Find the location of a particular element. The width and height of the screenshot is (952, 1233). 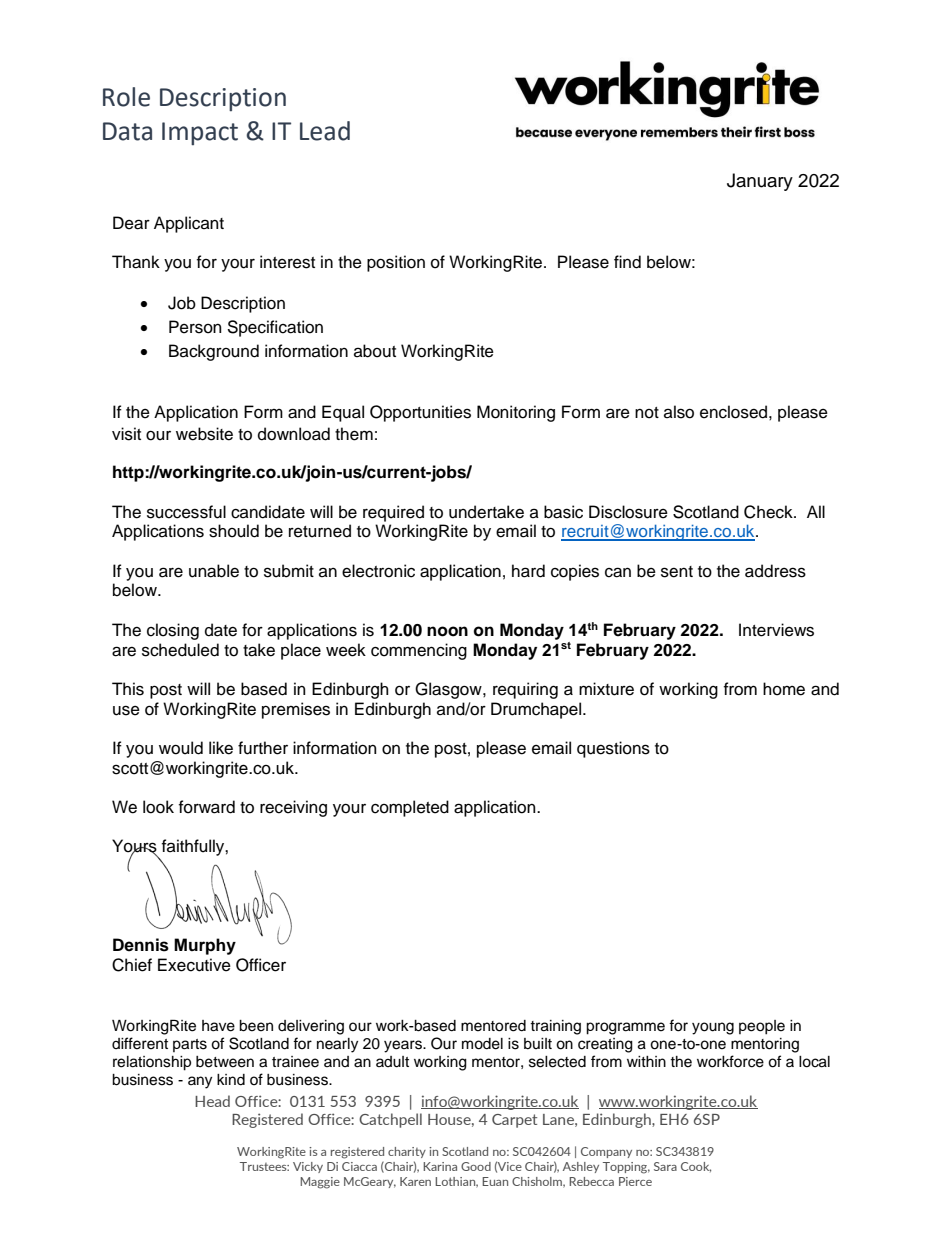

January is located at coordinates (760, 182).
